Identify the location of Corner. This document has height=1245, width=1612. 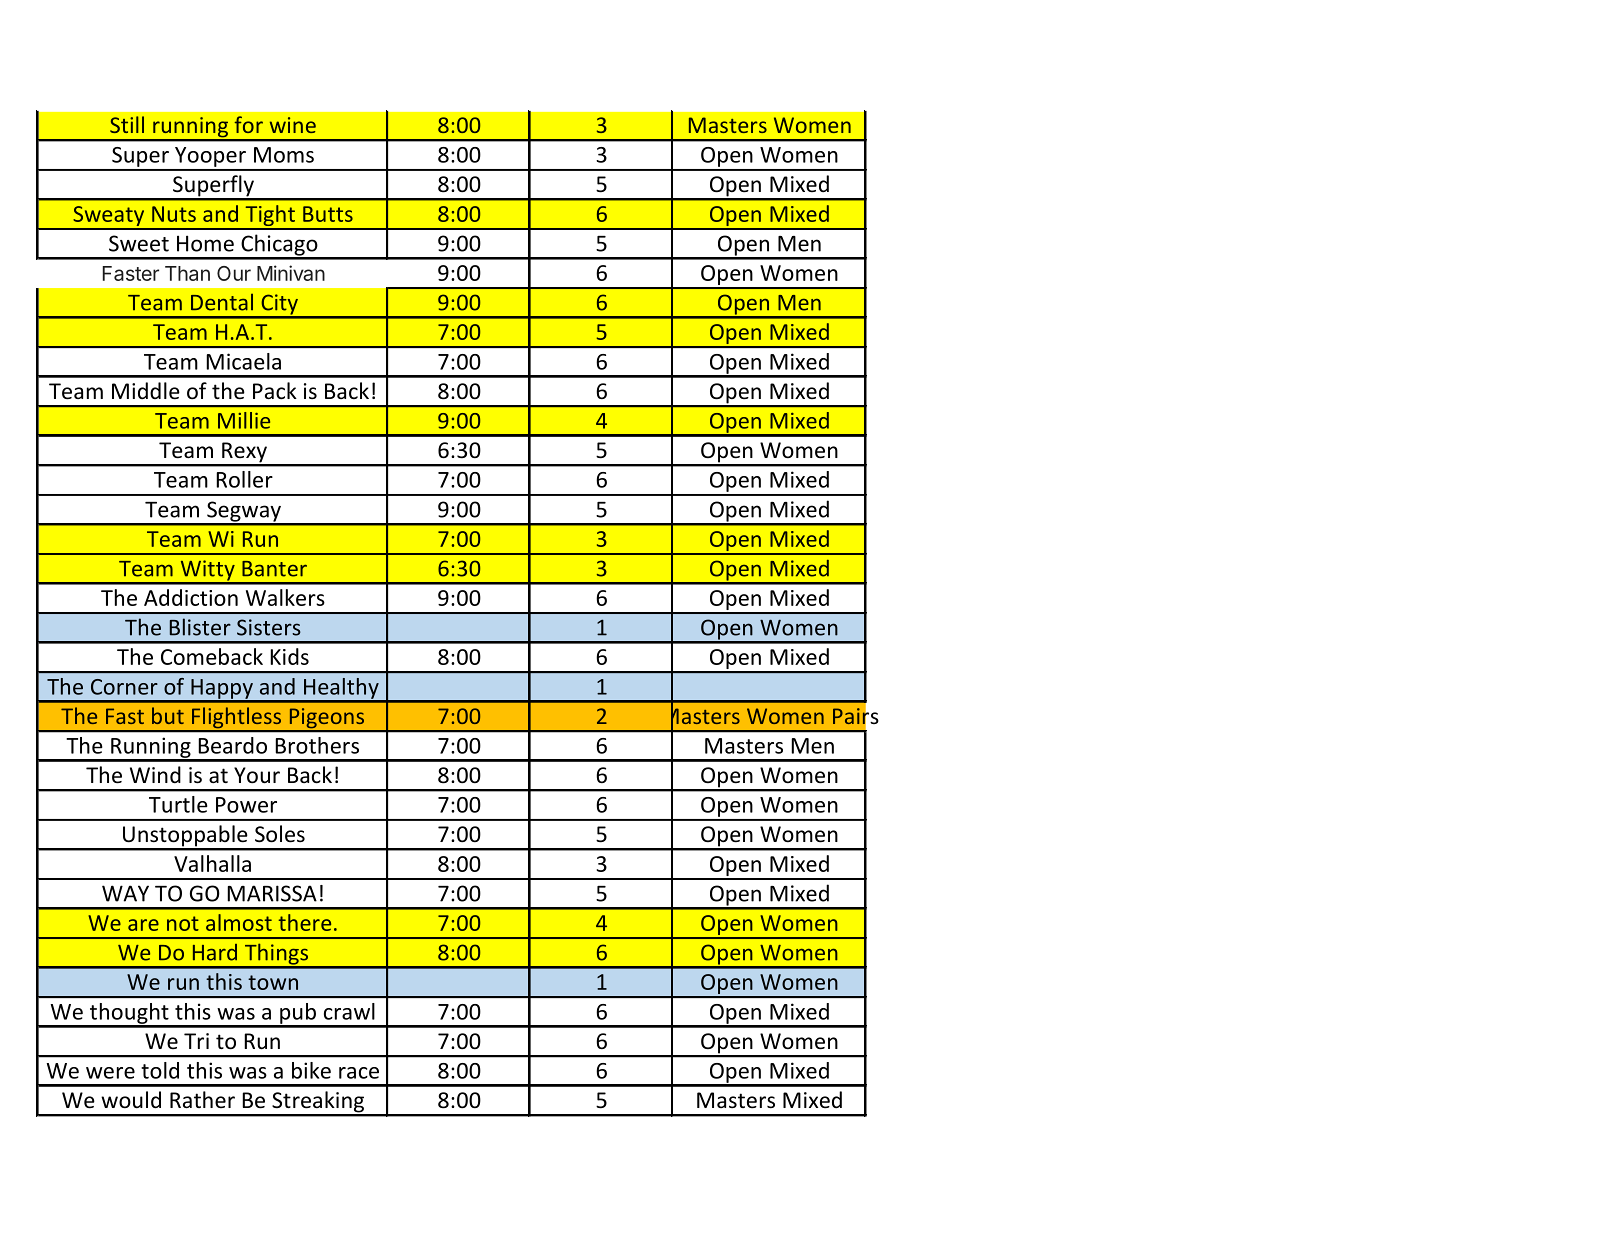
(124, 687).
